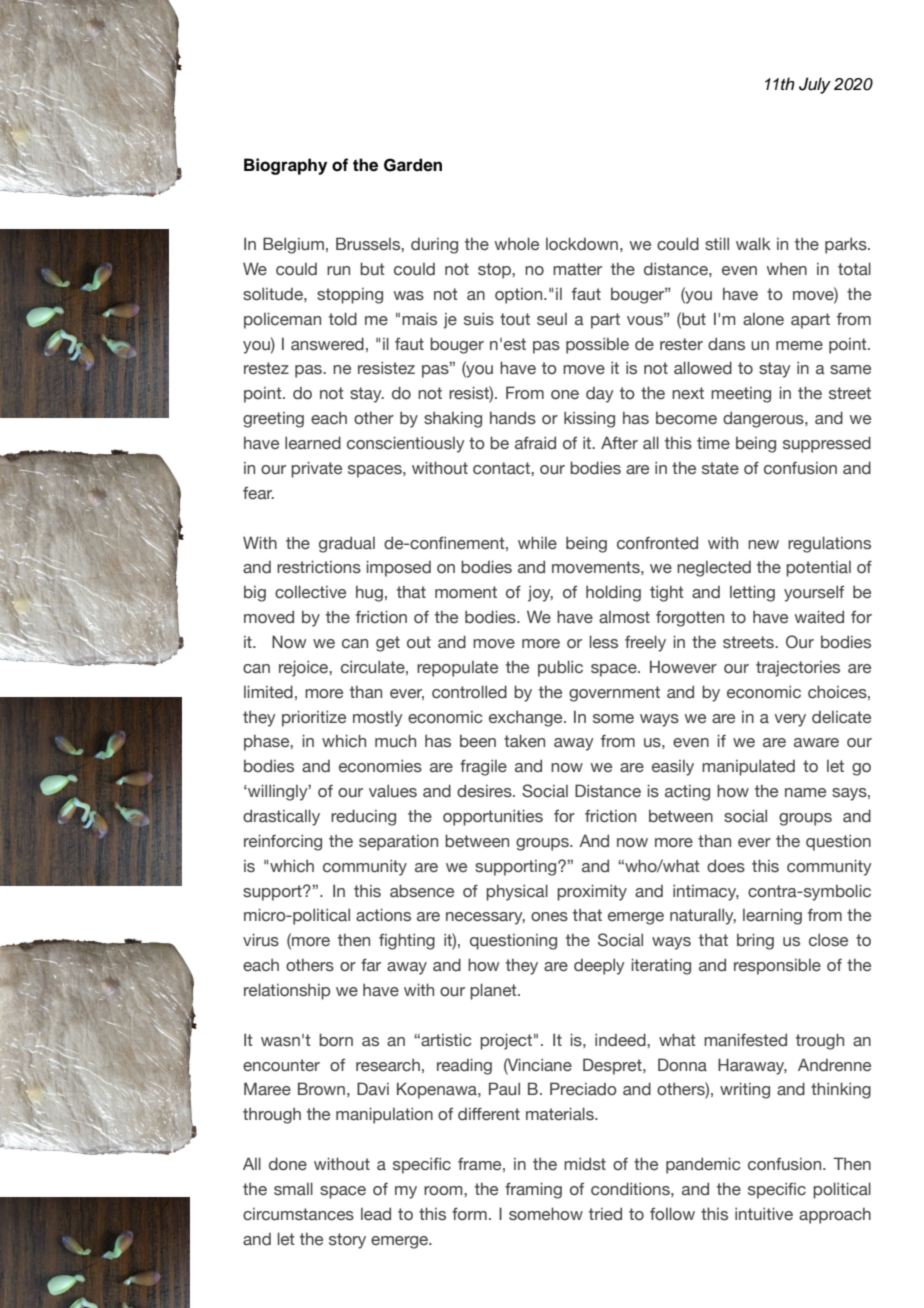  I want to click on name, so click(805, 793).
